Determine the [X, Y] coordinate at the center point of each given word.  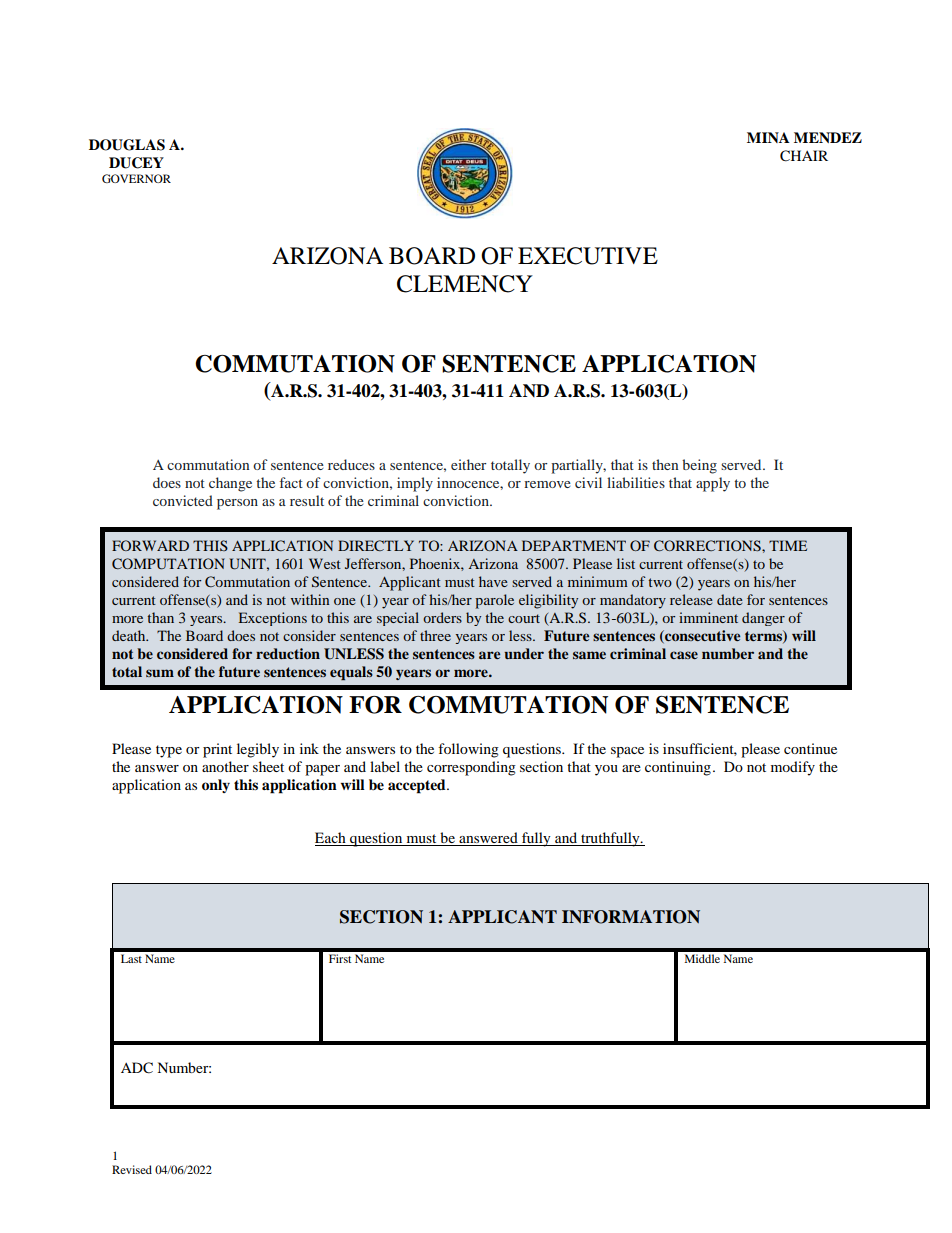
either [469, 464]
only [216, 786]
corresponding [471, 768]
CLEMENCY [465, 284]
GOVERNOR [136, 178]
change [230, 484]
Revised [132, 1169]
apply [713, 484]
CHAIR [804, 156]
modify [793, 768]
